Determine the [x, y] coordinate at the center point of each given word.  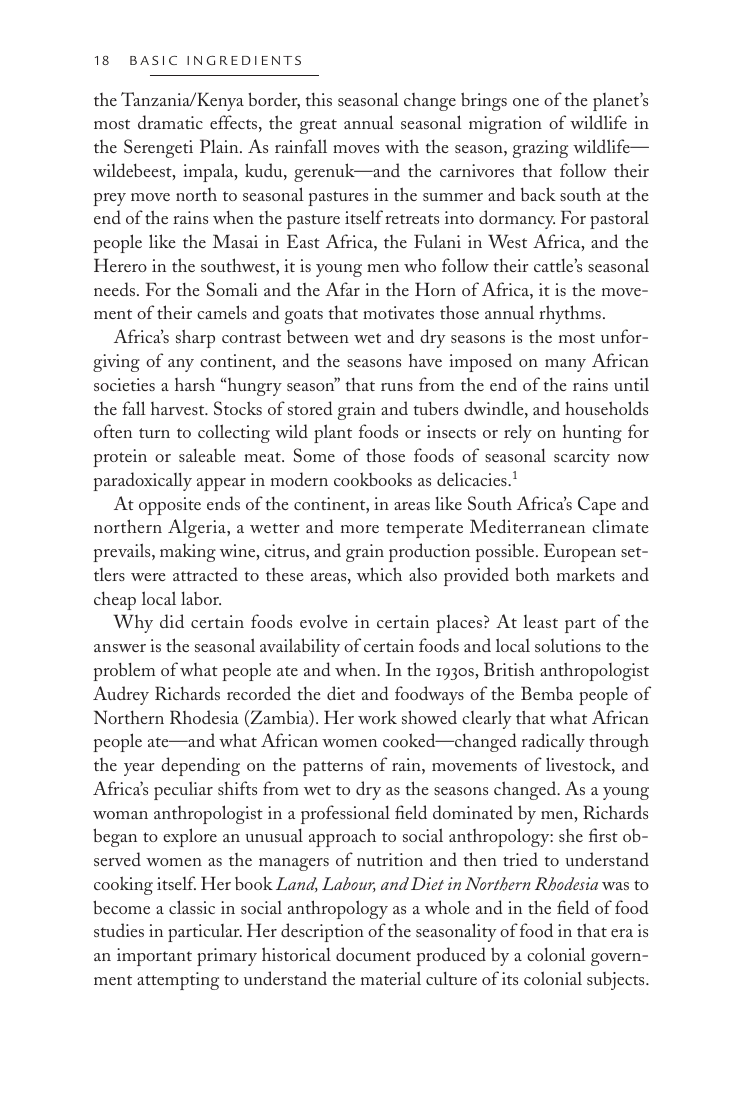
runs [397, 387]
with [402, 146]
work [377, 717]
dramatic [170, 122]
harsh [195, 384]
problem [124, 671]
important [154, 957]
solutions [568, 645]
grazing [540, 149]
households [606, 408]
